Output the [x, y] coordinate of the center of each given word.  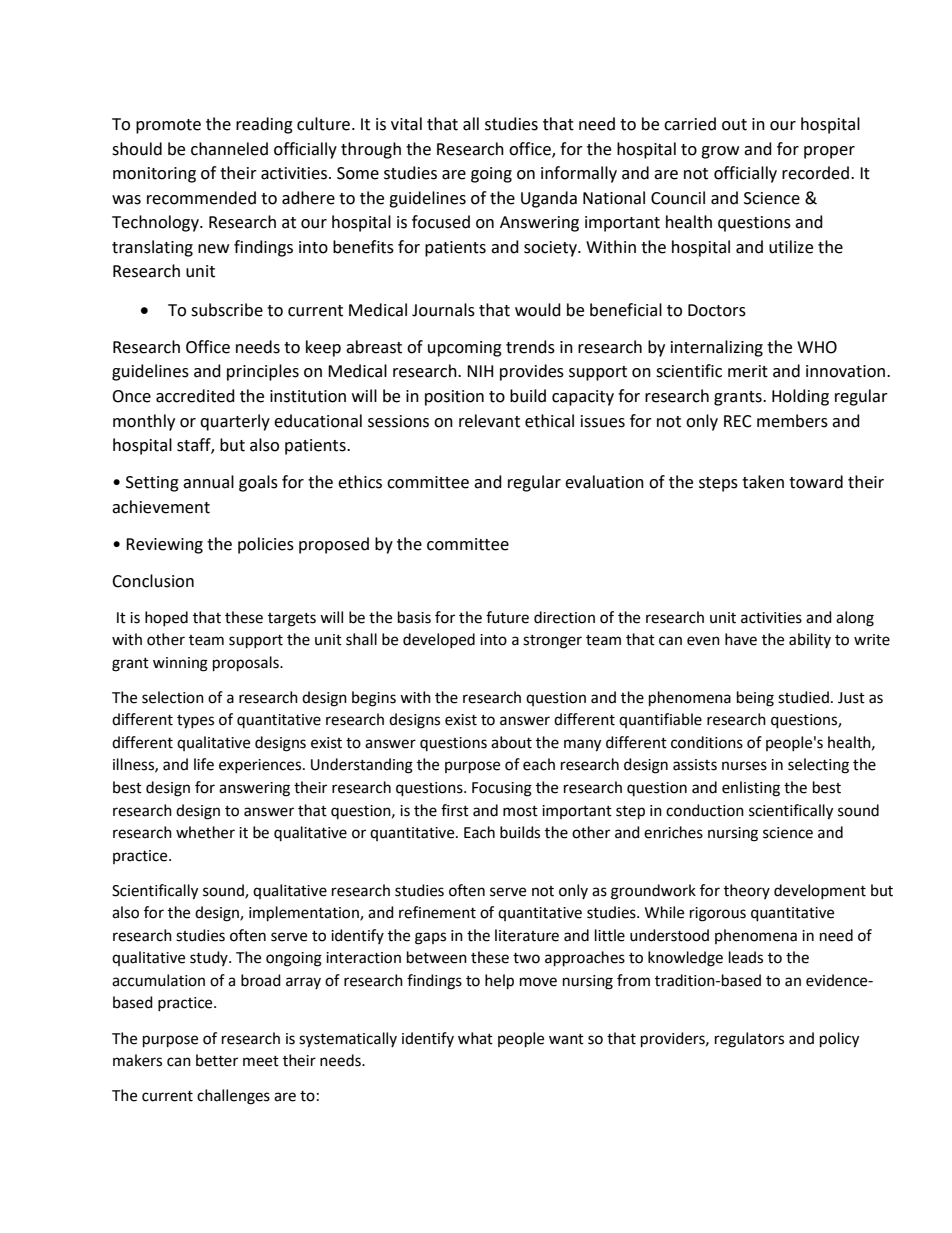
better [217, 1060]
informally [579, 174]
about [511, 742]
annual [208, 482]
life [204, 764]
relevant [489, 421]
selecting [818, 766]
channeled [229, 149]
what [475, 1038]
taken [763, 482]
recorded [817, 173]
